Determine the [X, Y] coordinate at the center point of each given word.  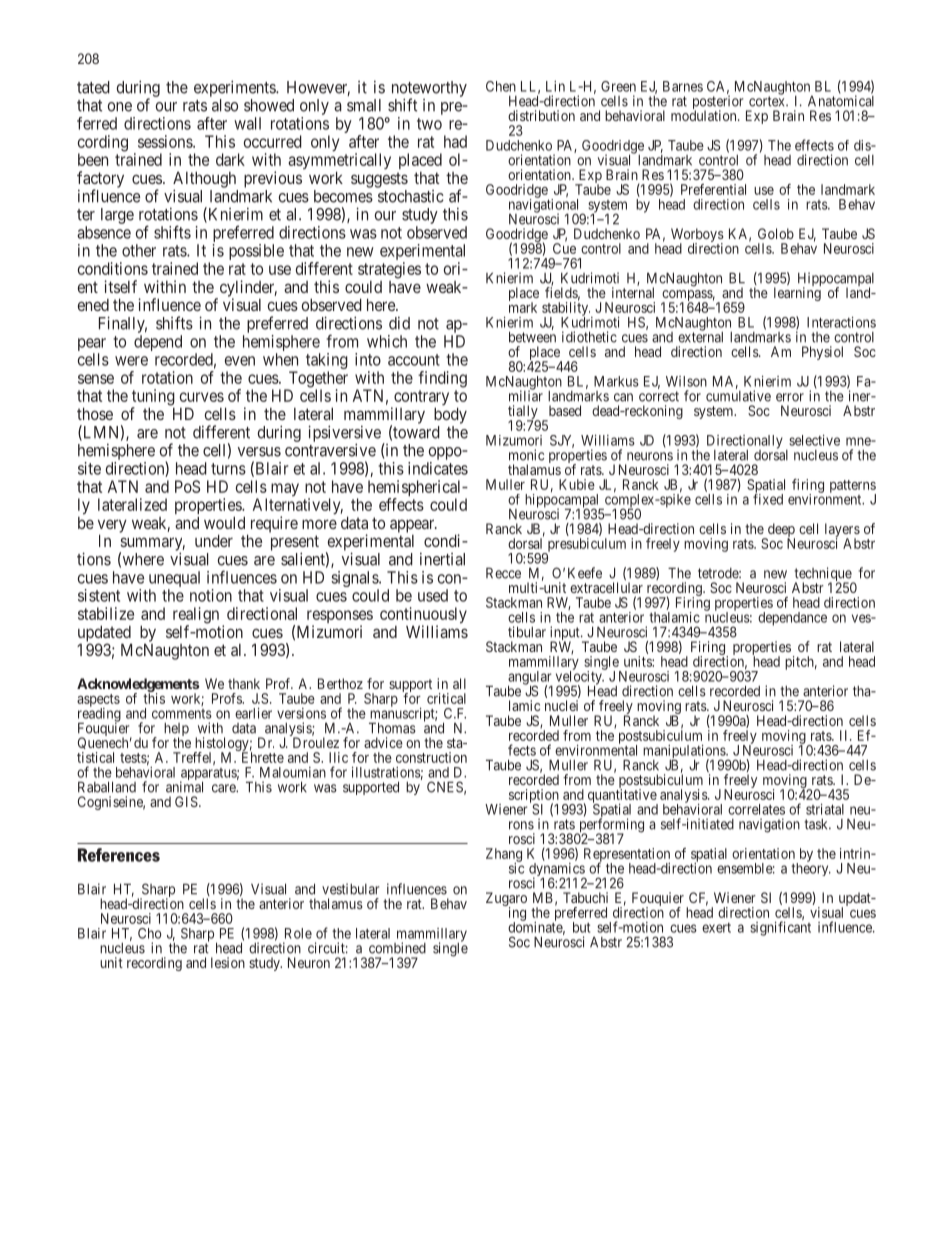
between [532, 337]
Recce [503, 573]
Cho [150, 933]
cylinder [247, 289]
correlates [756, 809]
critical [446, 698]
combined [397, 948]
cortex [768, 101]
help [176, 731]
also [225, 105]
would [224, 522]
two [429, 124]
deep [780, 531]
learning [797, 294]
